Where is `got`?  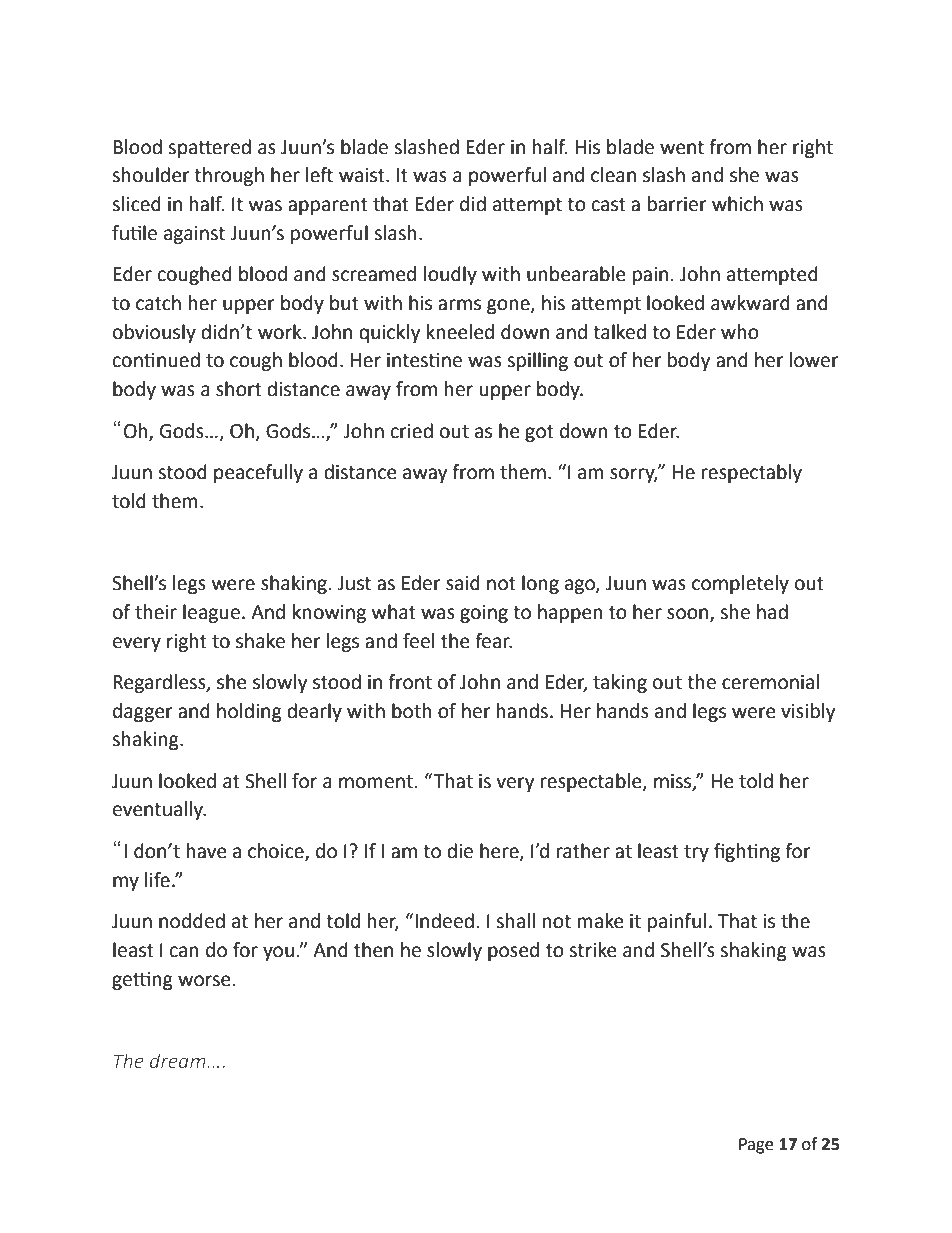 got is located at coordinates (539, 433).
